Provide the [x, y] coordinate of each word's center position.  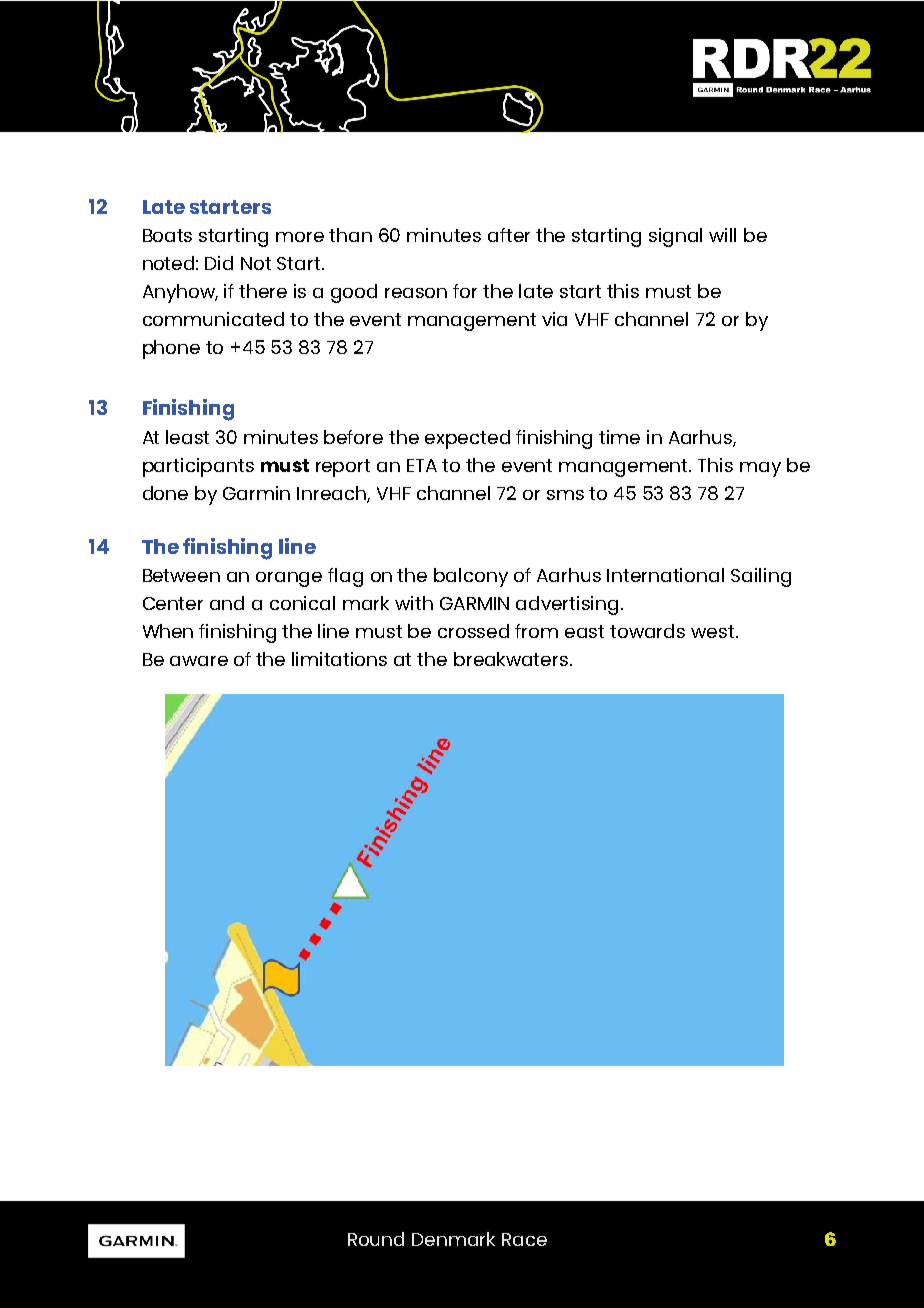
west [714, 631]
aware [199, 661]
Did [219, 263]
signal [675, 237]
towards [647, 631]
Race [524, 1239]
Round [376, 1239]
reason [416, 293]
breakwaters [512, 659]
